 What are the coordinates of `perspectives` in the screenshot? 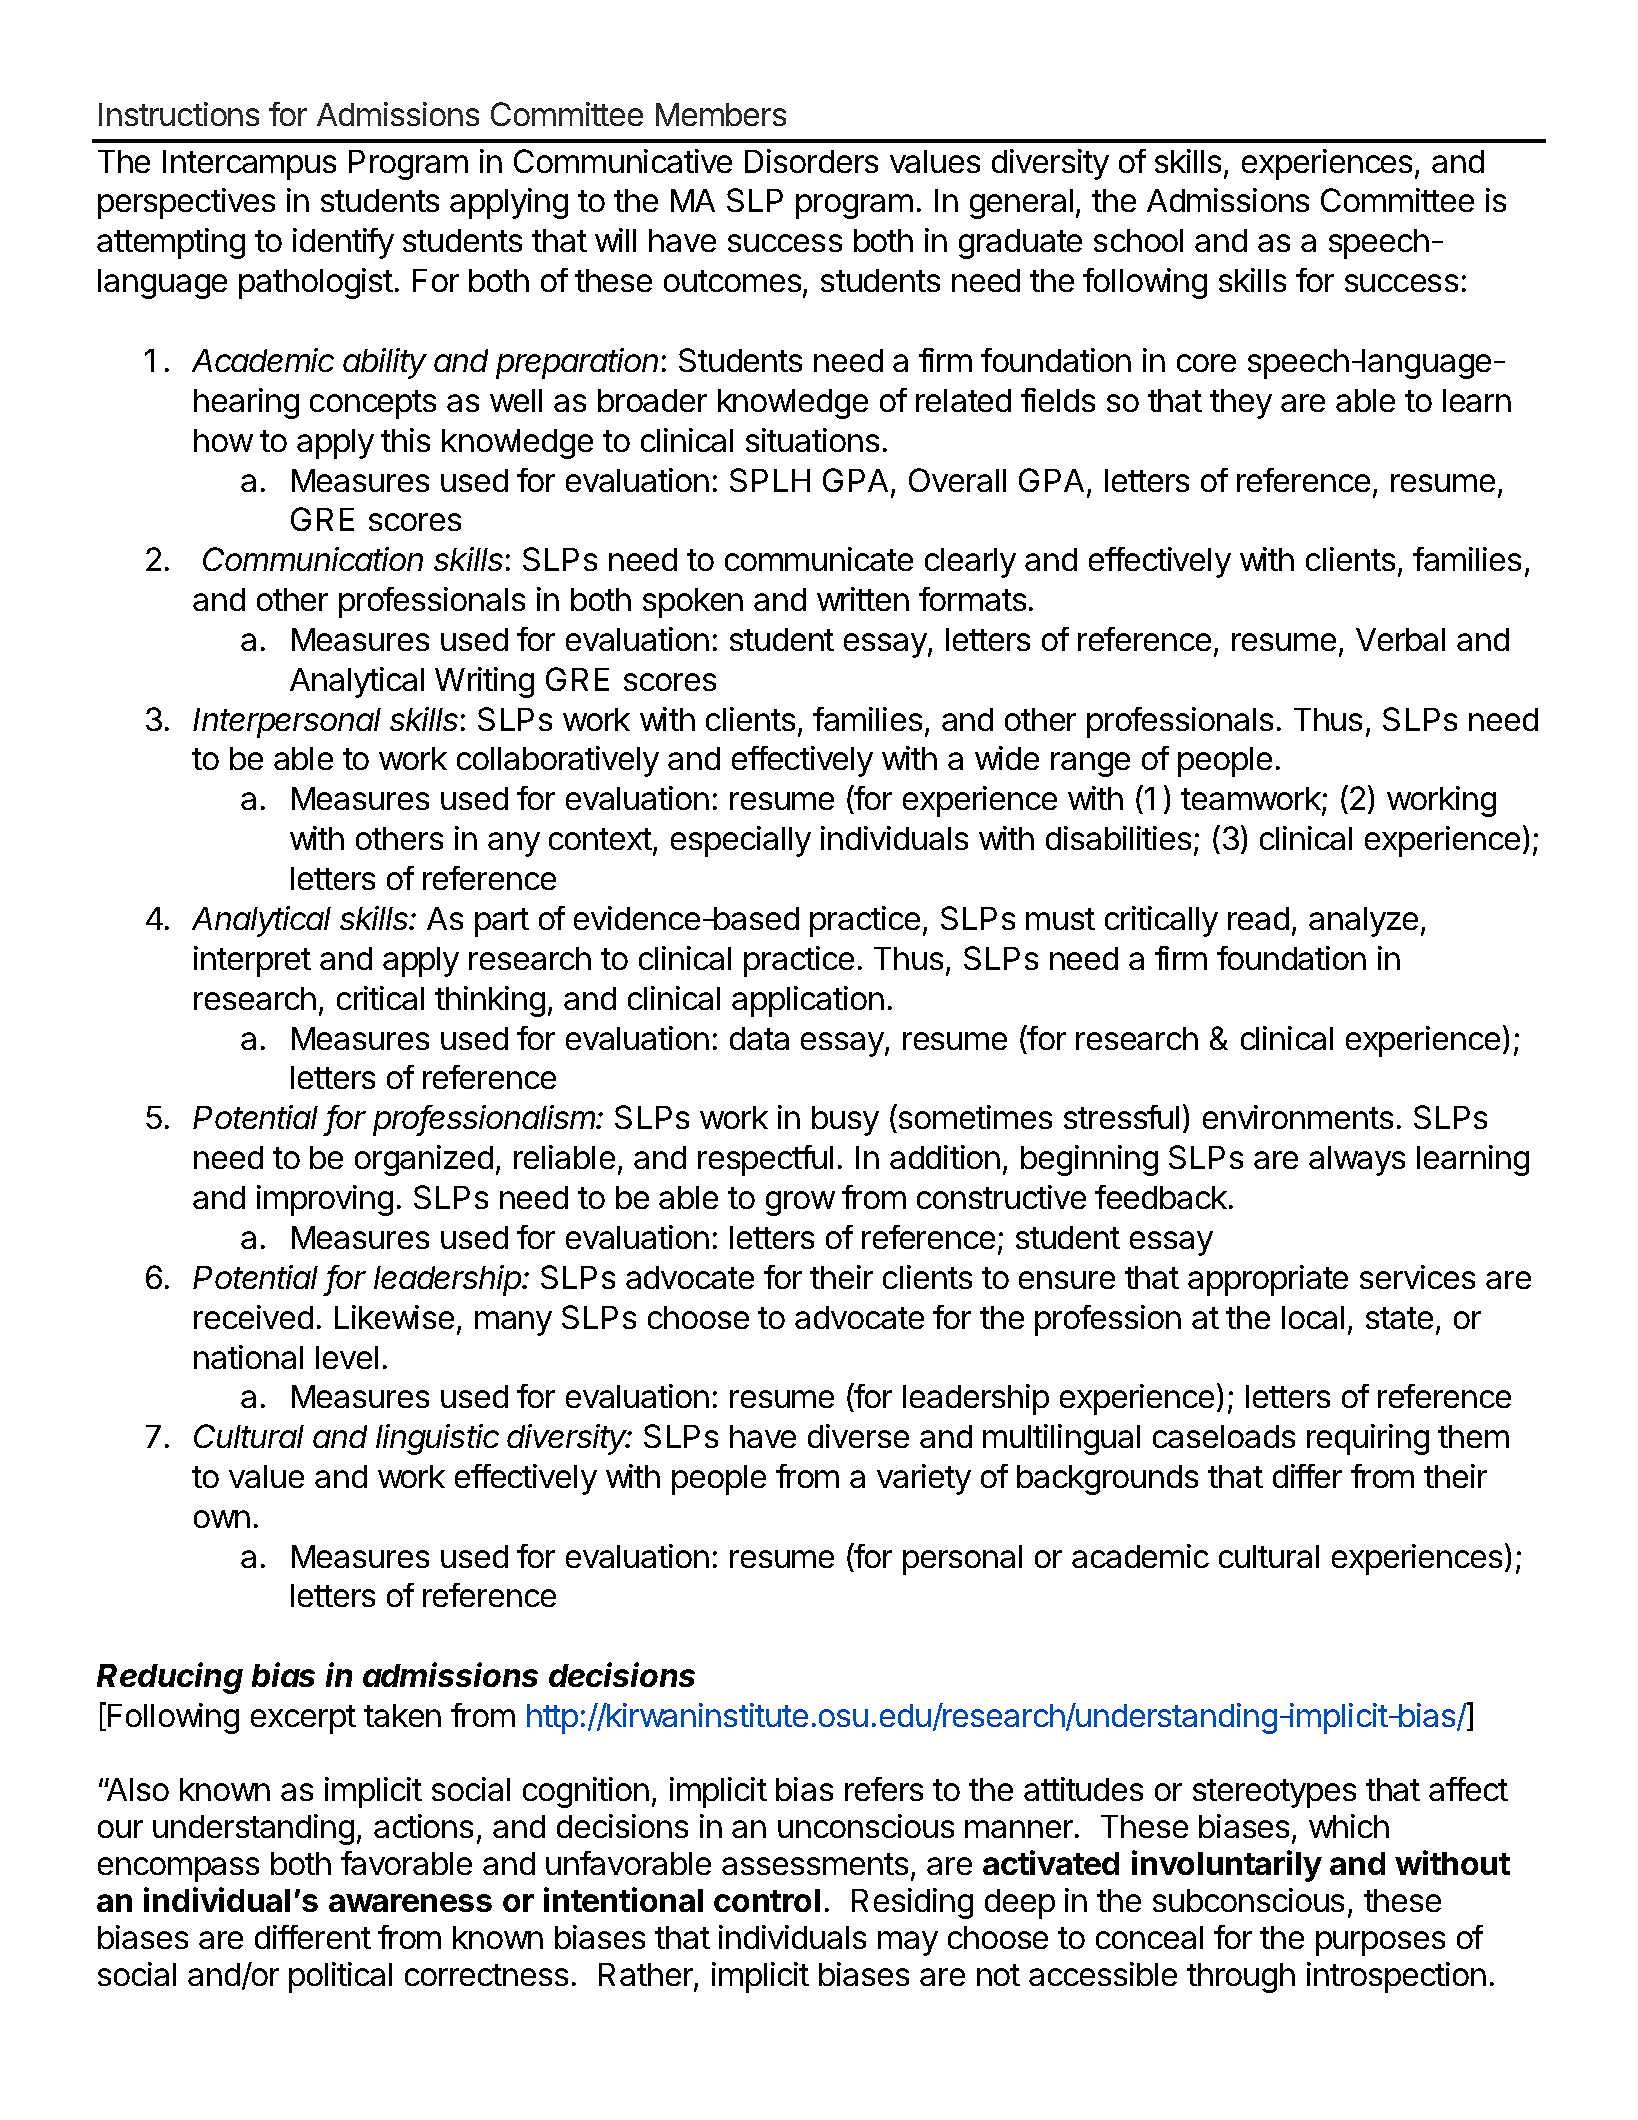 It's located at (186, 203).
